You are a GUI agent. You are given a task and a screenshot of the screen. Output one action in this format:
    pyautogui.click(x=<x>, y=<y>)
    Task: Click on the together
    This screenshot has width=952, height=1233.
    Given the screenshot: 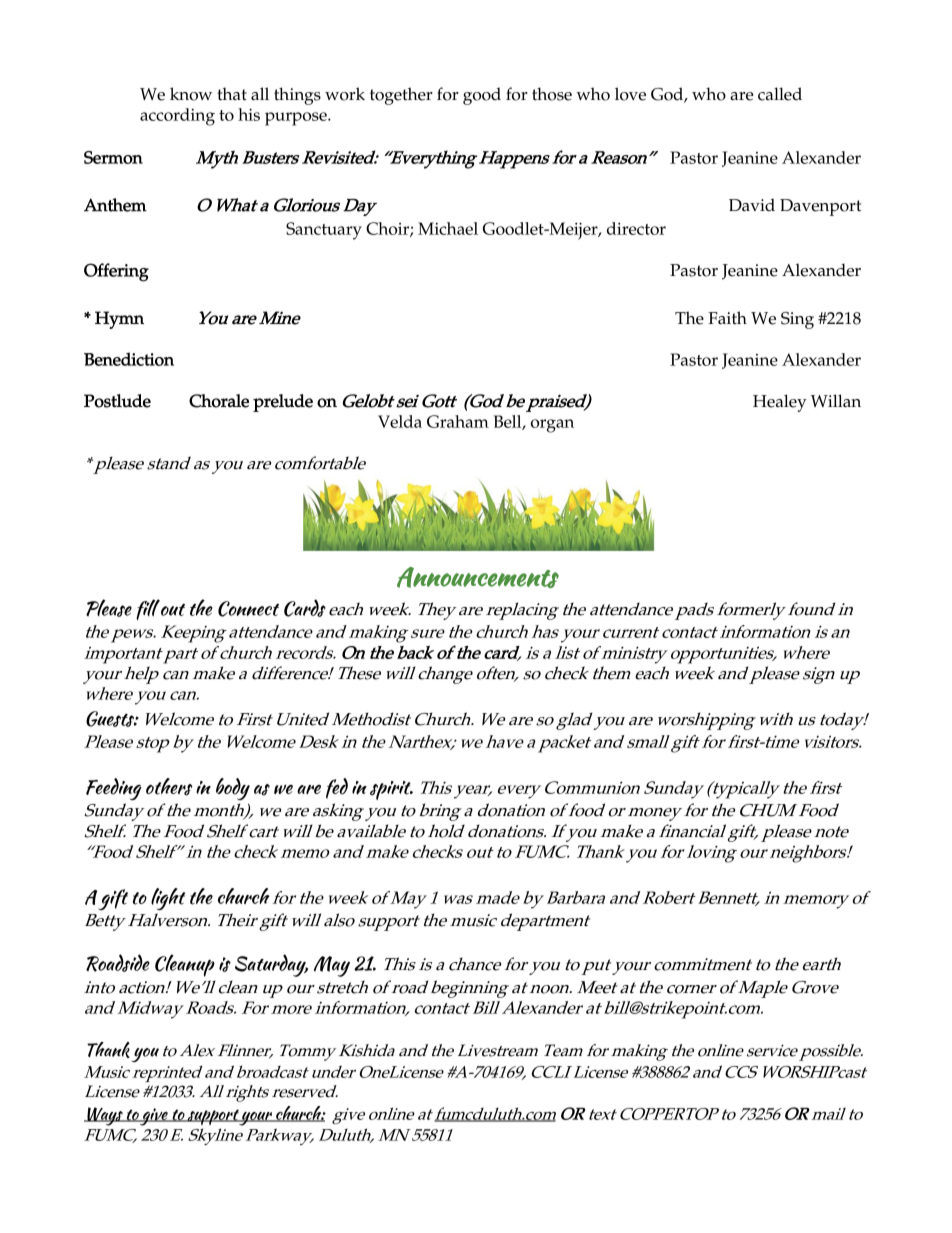 What is the action you would take?
    pyautogui.click(x=401, y=96)
